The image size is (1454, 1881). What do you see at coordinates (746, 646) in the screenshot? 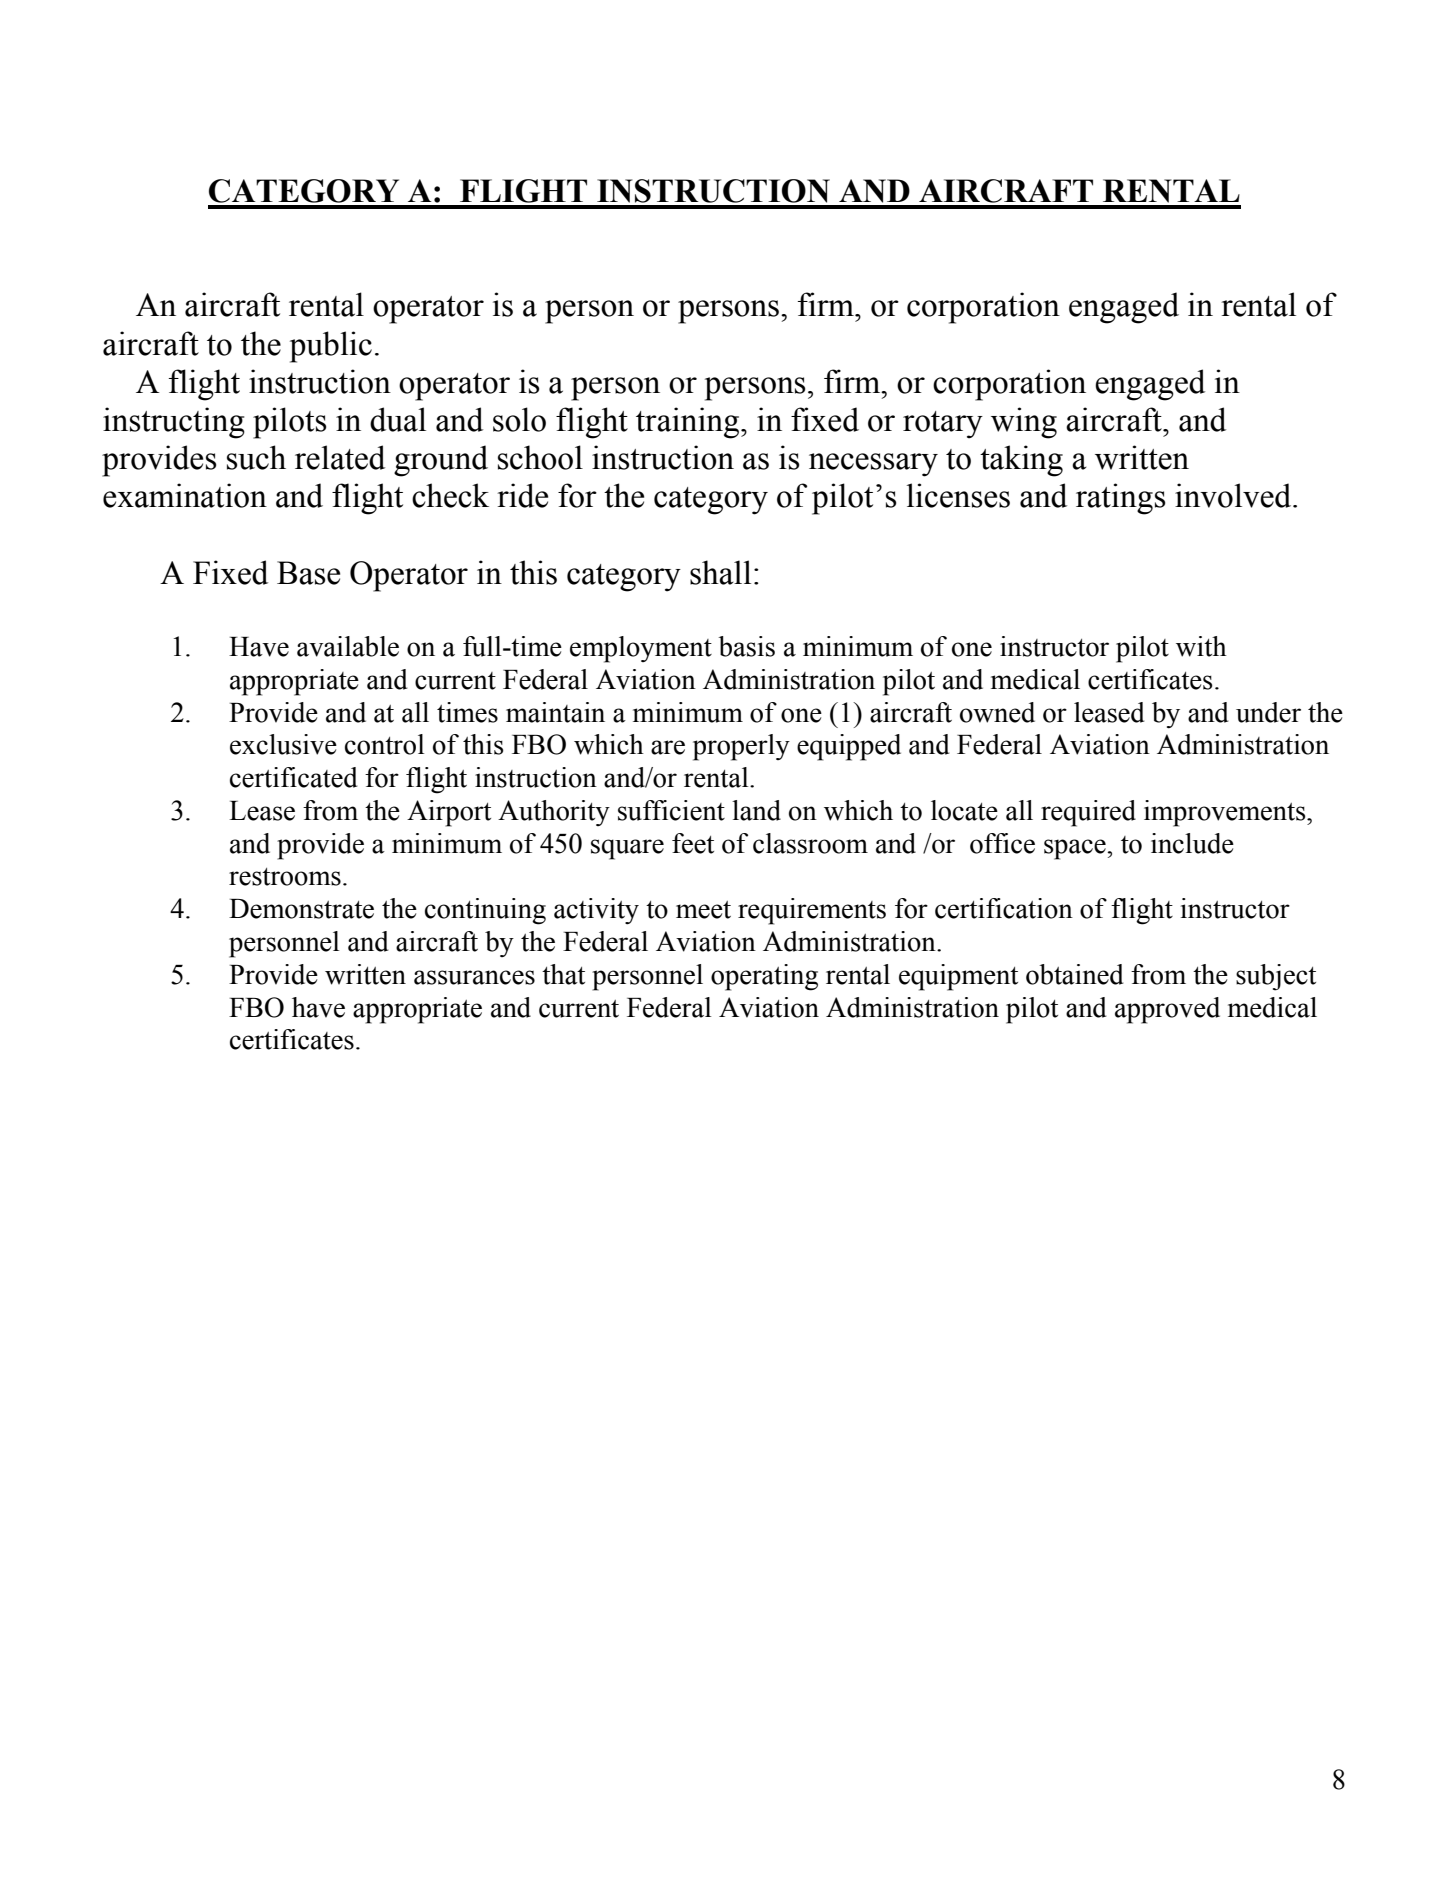
I see `basis` at bounding box center [746, 646].
